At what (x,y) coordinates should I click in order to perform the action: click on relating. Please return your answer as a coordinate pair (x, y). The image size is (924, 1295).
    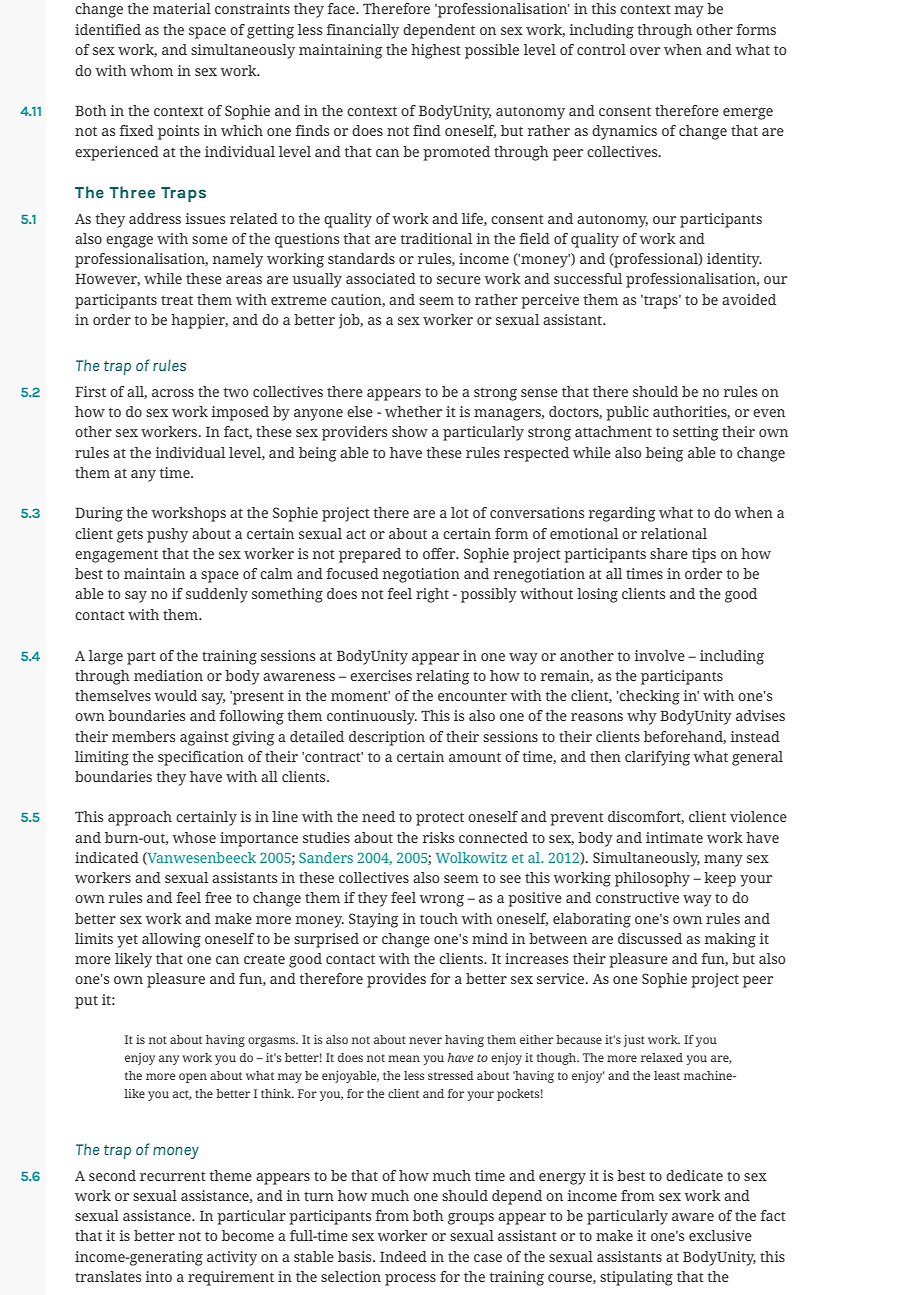
    Looking at the image, I should click on (442, 677).
